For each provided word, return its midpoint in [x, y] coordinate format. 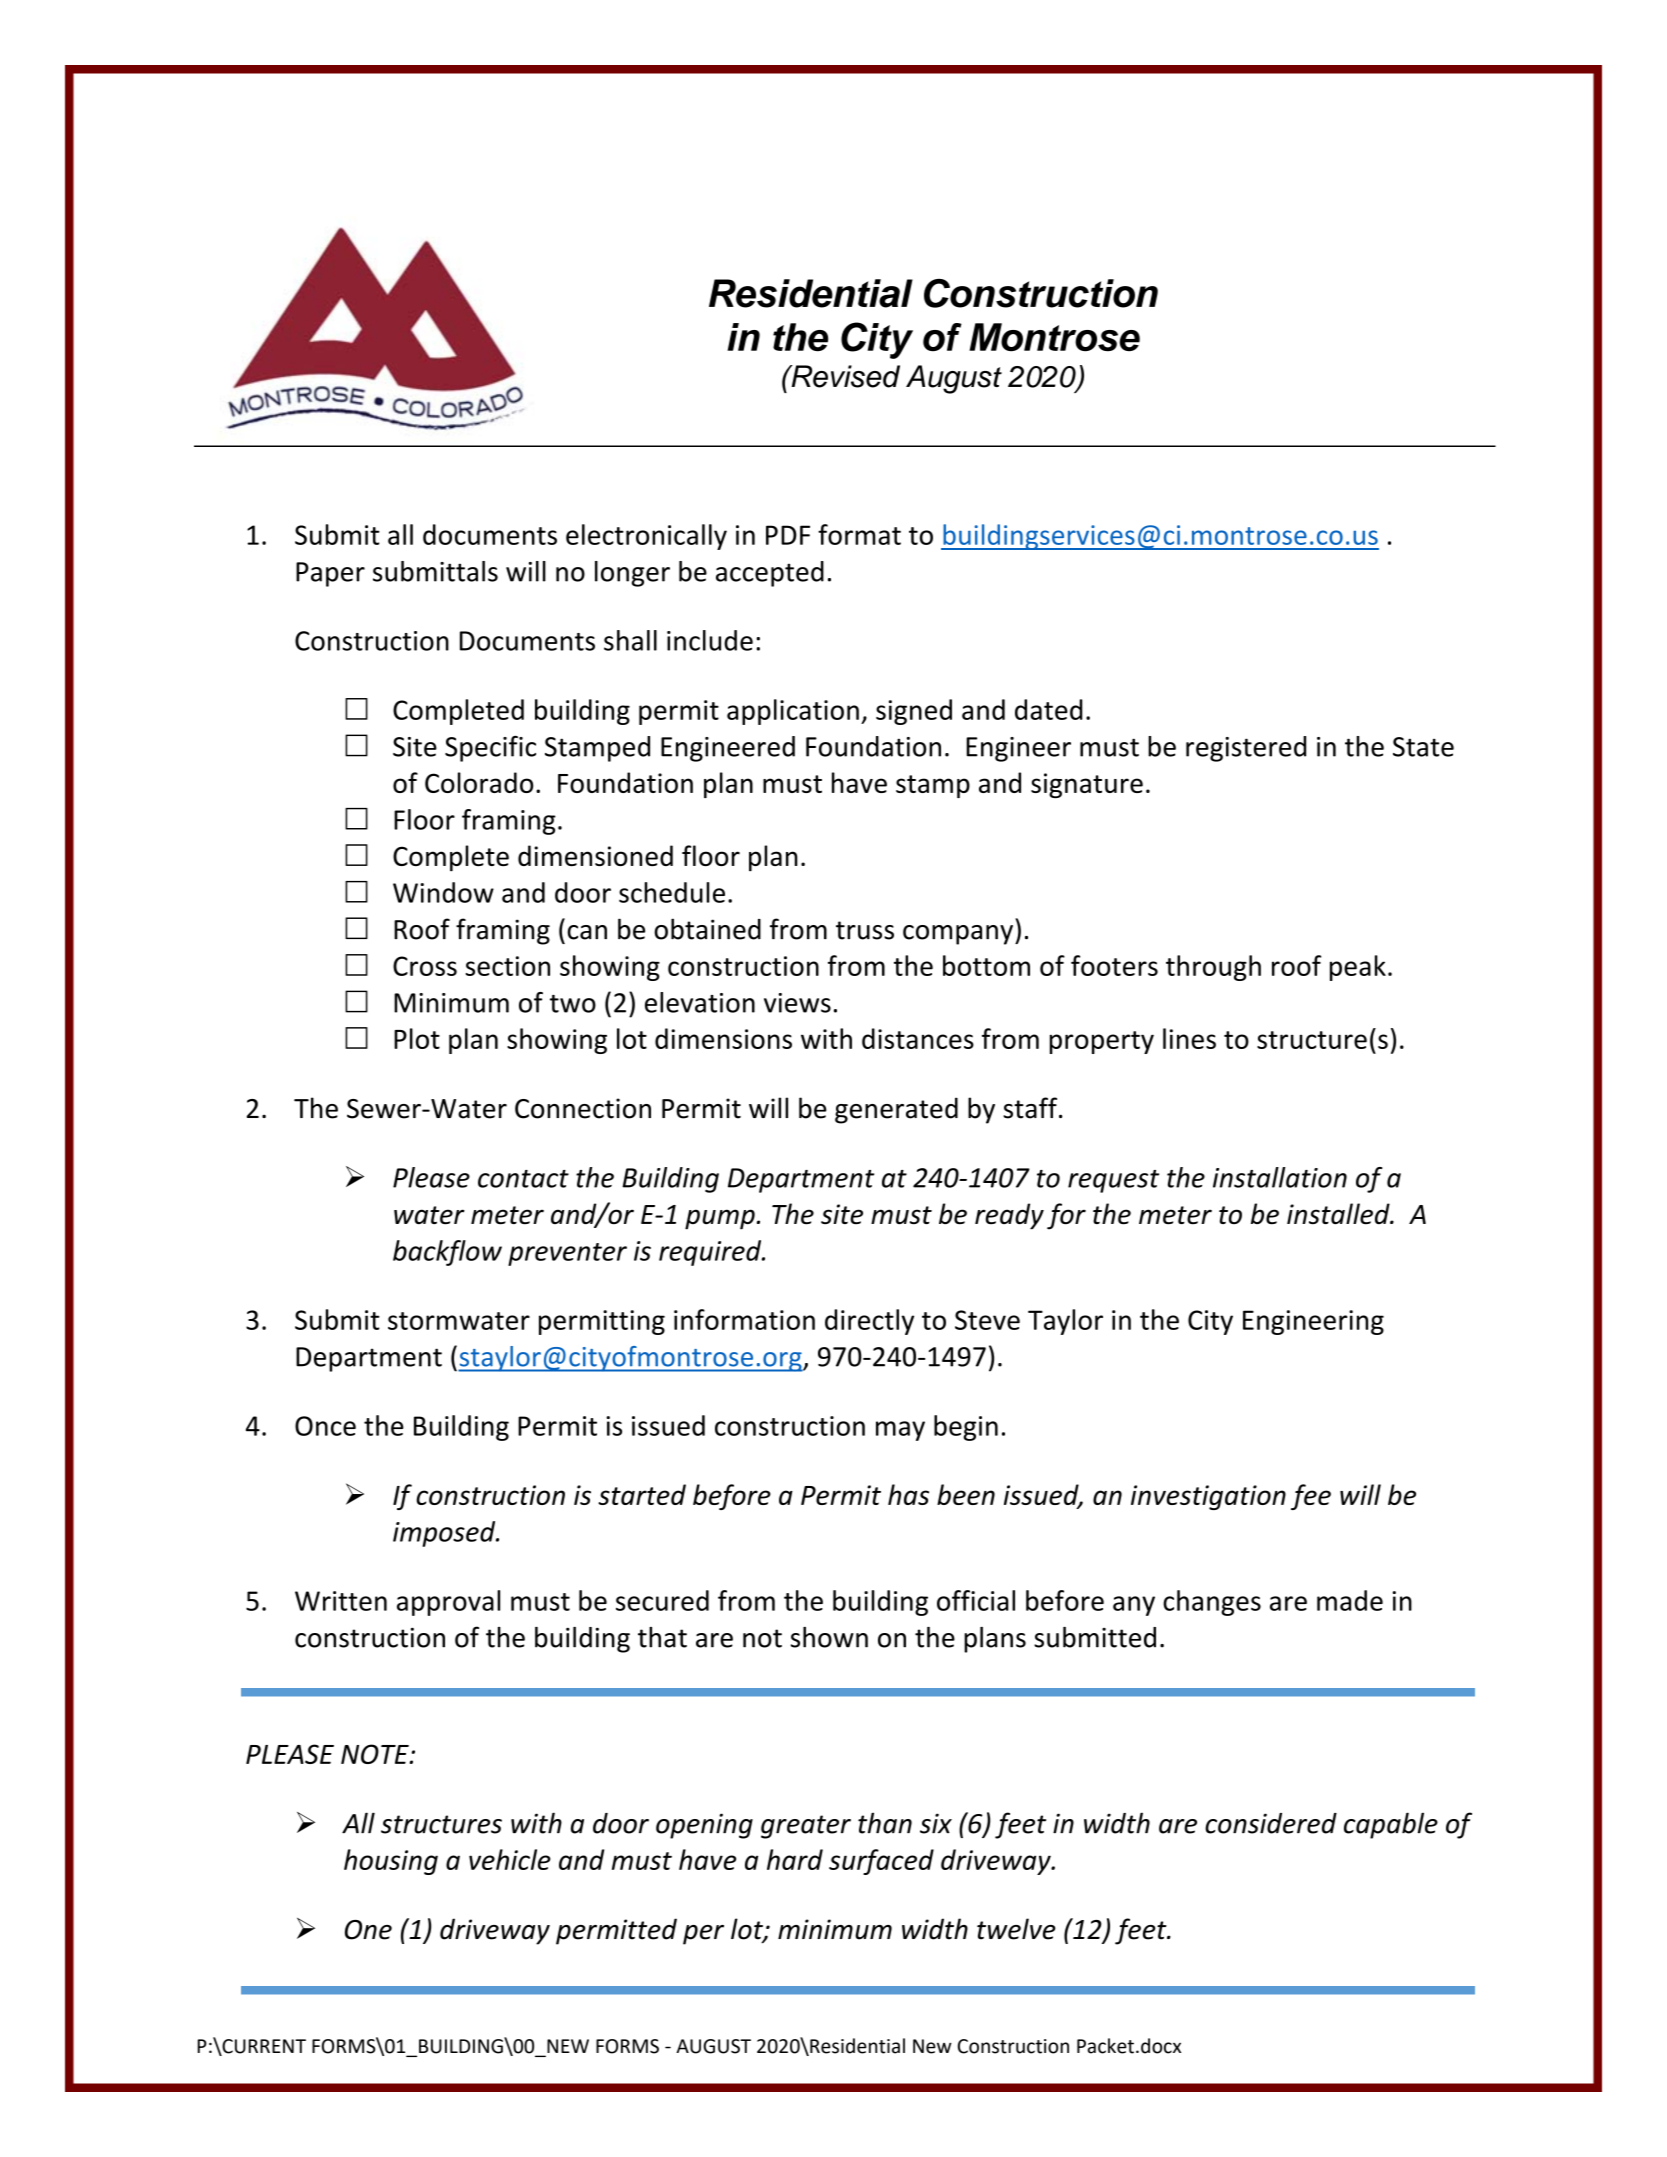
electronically [646, 537]
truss [865, 930]
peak [1358, 968]
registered [1246, 749]
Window [443, 892]
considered [1271, 1823]
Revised [844, 376]
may [900, 1431]
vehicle [510, 1859]
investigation [1208, 1497]
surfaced [881, 1862]
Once [325, 1426]
